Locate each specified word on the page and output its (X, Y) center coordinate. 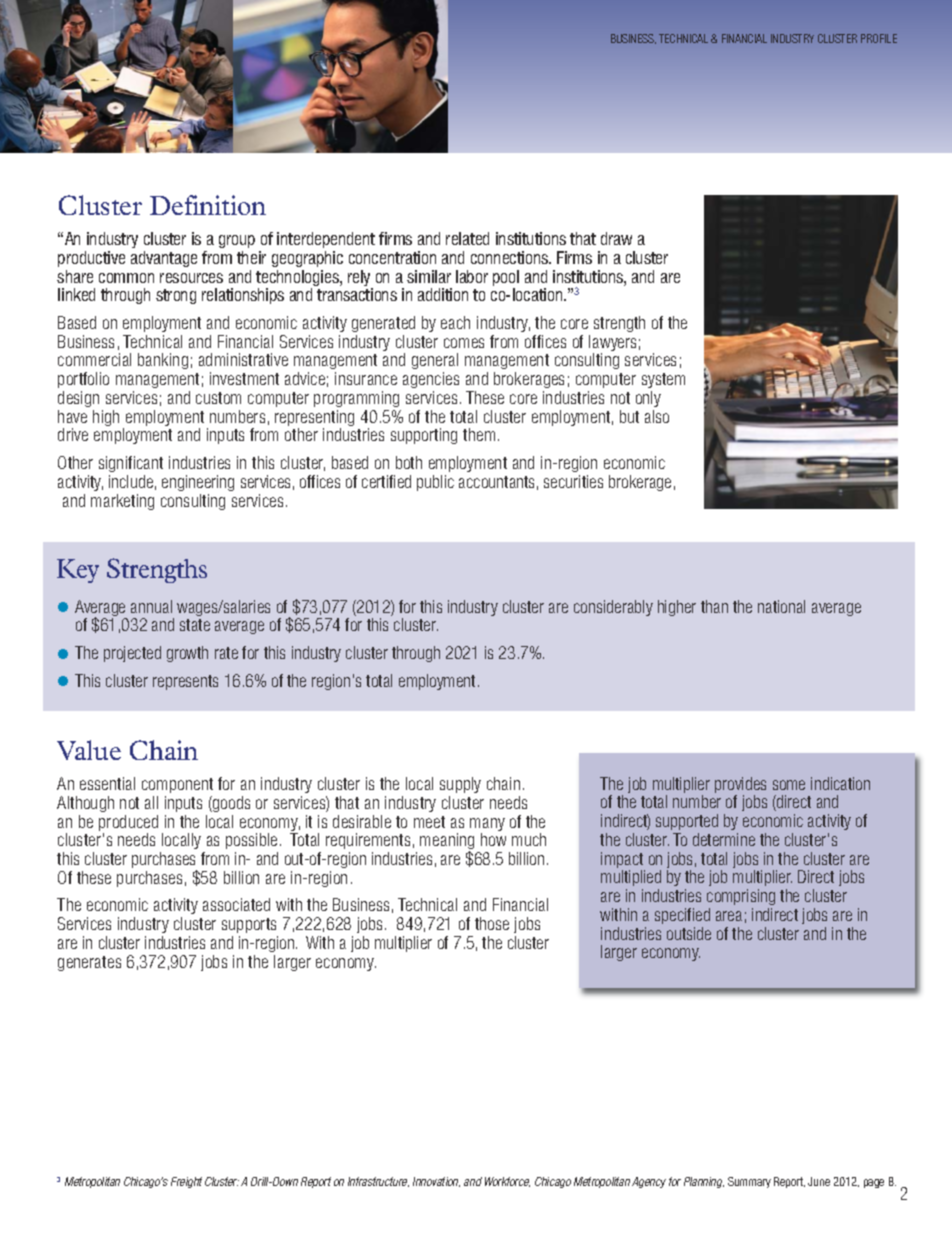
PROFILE (879, 38)
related (467, 238)
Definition (208, 205)
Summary (749, 1182)
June (819, 1181)
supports (249, 925)
